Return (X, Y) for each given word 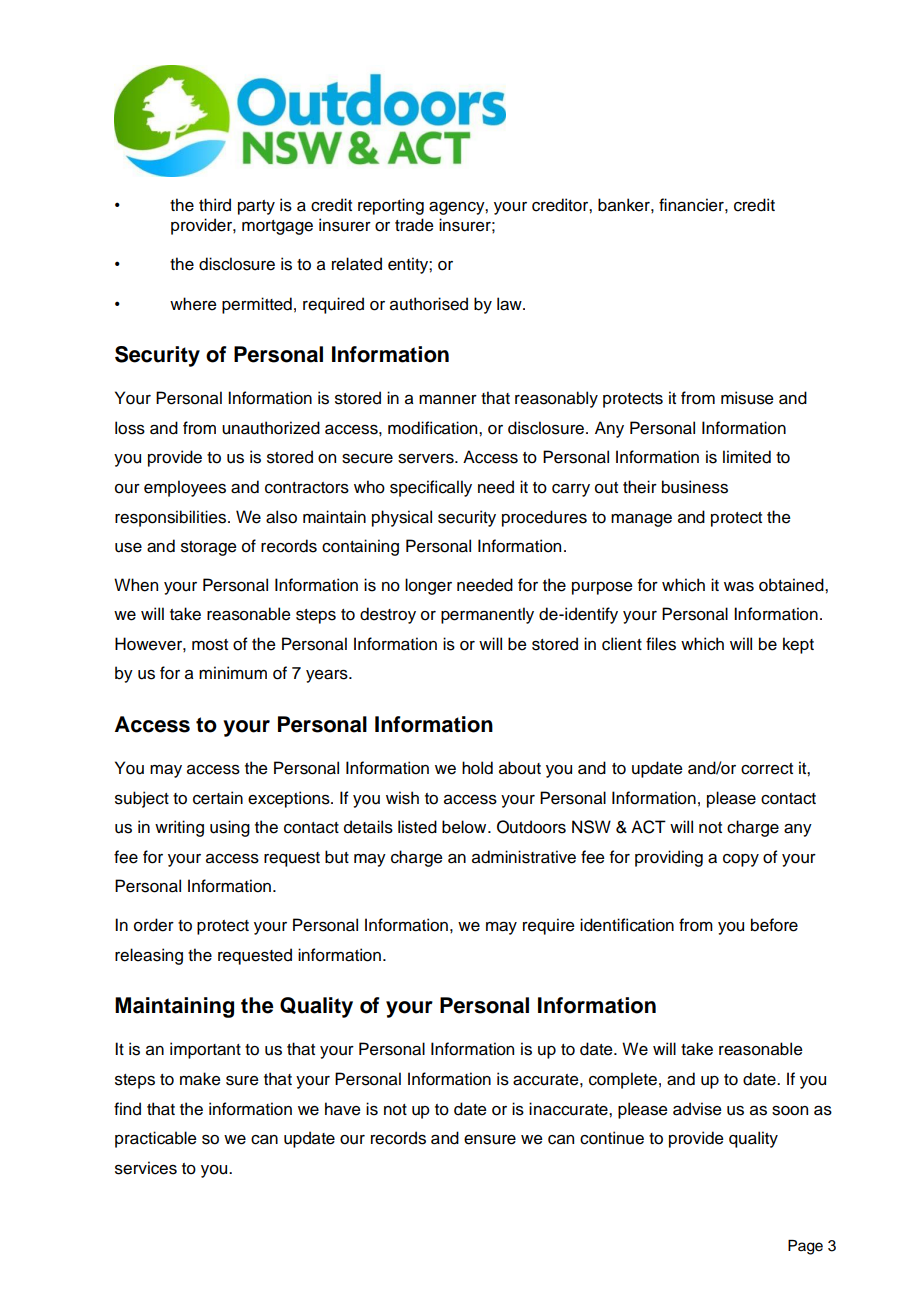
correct (767, 769)
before (774, 925)
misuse (747, 398)
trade (414, 225)
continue (612, 1138)
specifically (431, 488)
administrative (524, 857)
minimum (233, 673)
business (695, 487)
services (146, 1168)
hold (477, 768)
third (215, 205)
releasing (149, 956)
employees (185, 488)
